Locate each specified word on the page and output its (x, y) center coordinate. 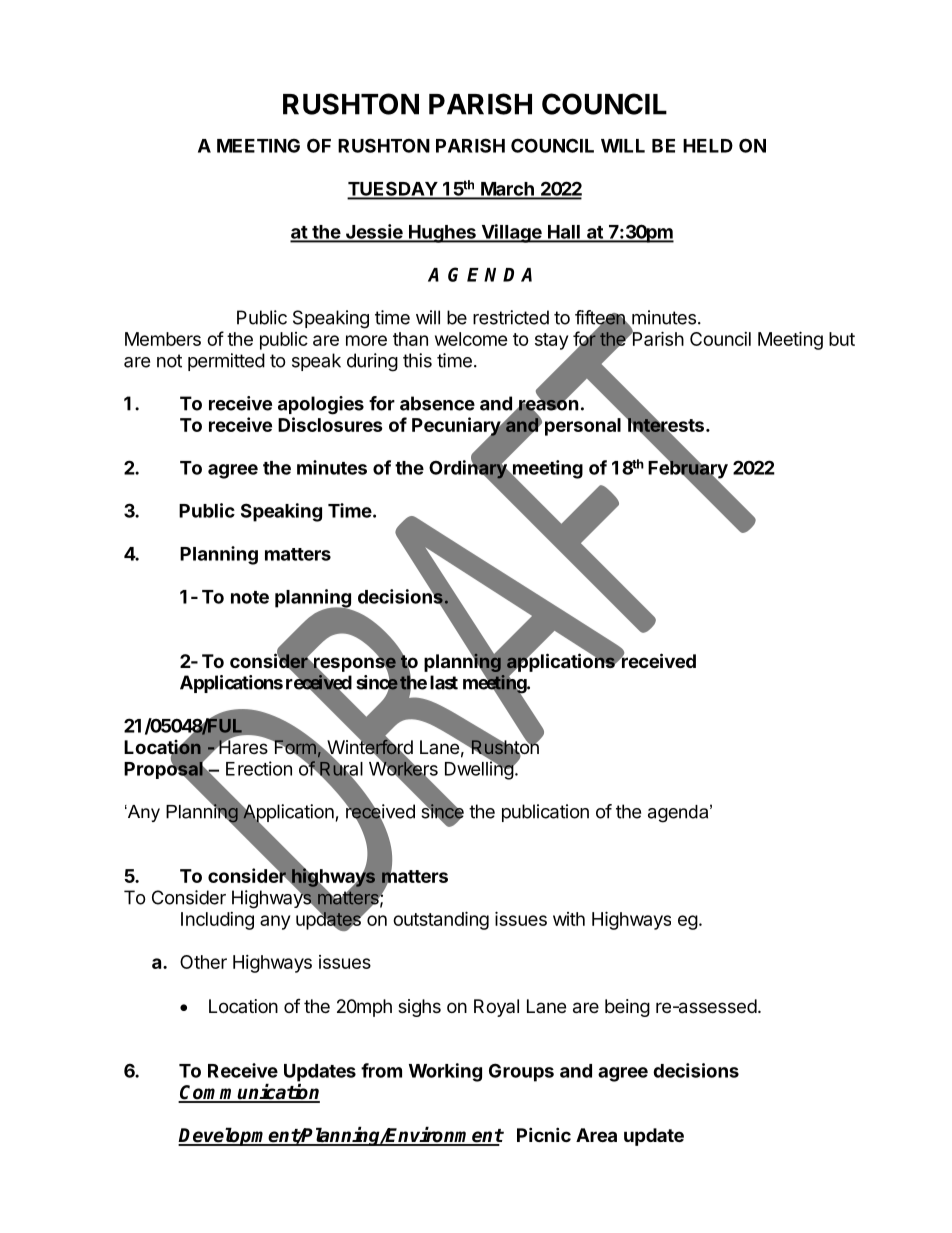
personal (583, 427)
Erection (259, 768)
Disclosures (330, 424)
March (507, 190)
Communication (249, 1093)
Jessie (374, 232)
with (569, 919)
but (842, 339)
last (444, 682)
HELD (708, 146)
